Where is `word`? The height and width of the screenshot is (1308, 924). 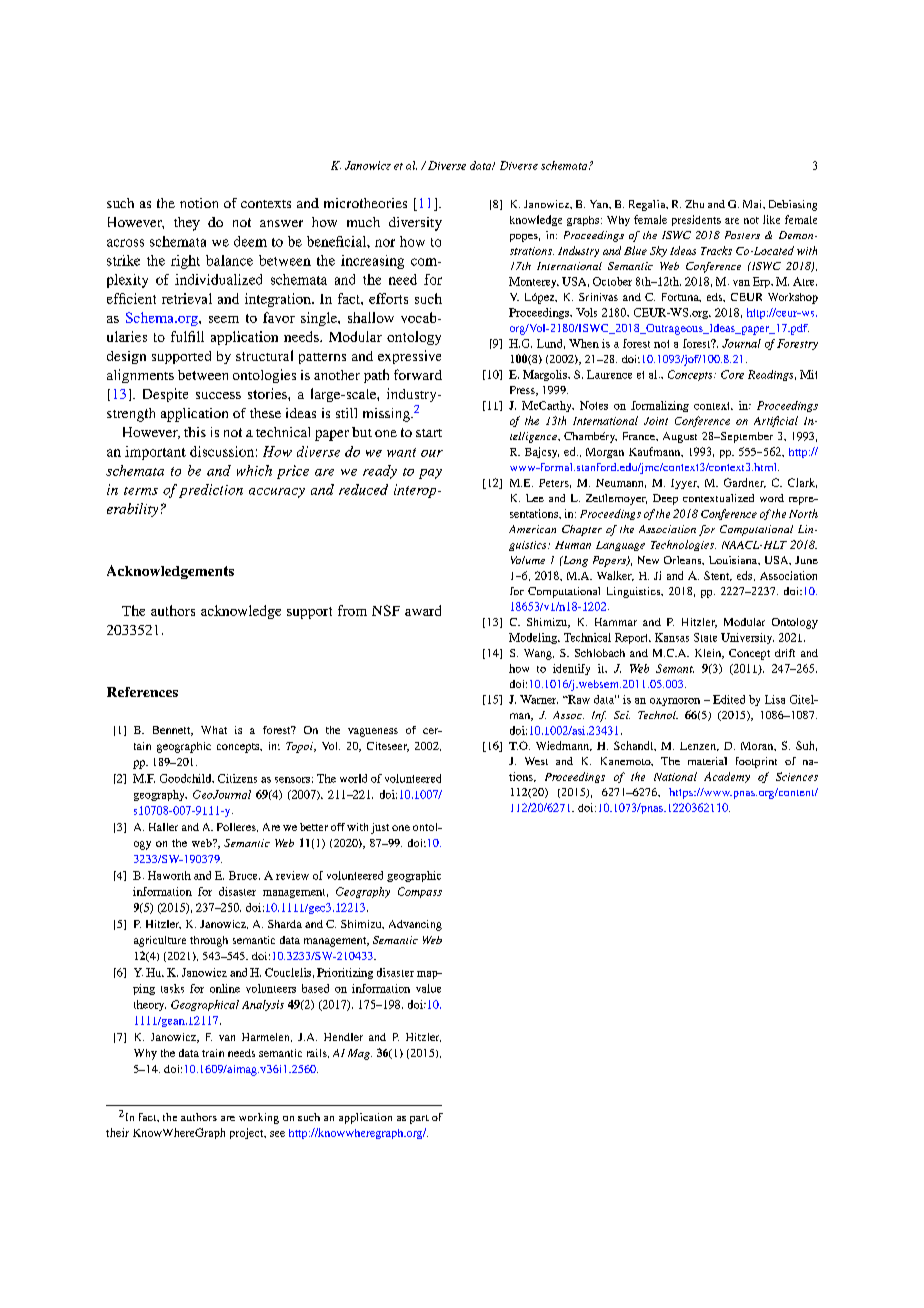 word is located at coordinates (772, 498).
